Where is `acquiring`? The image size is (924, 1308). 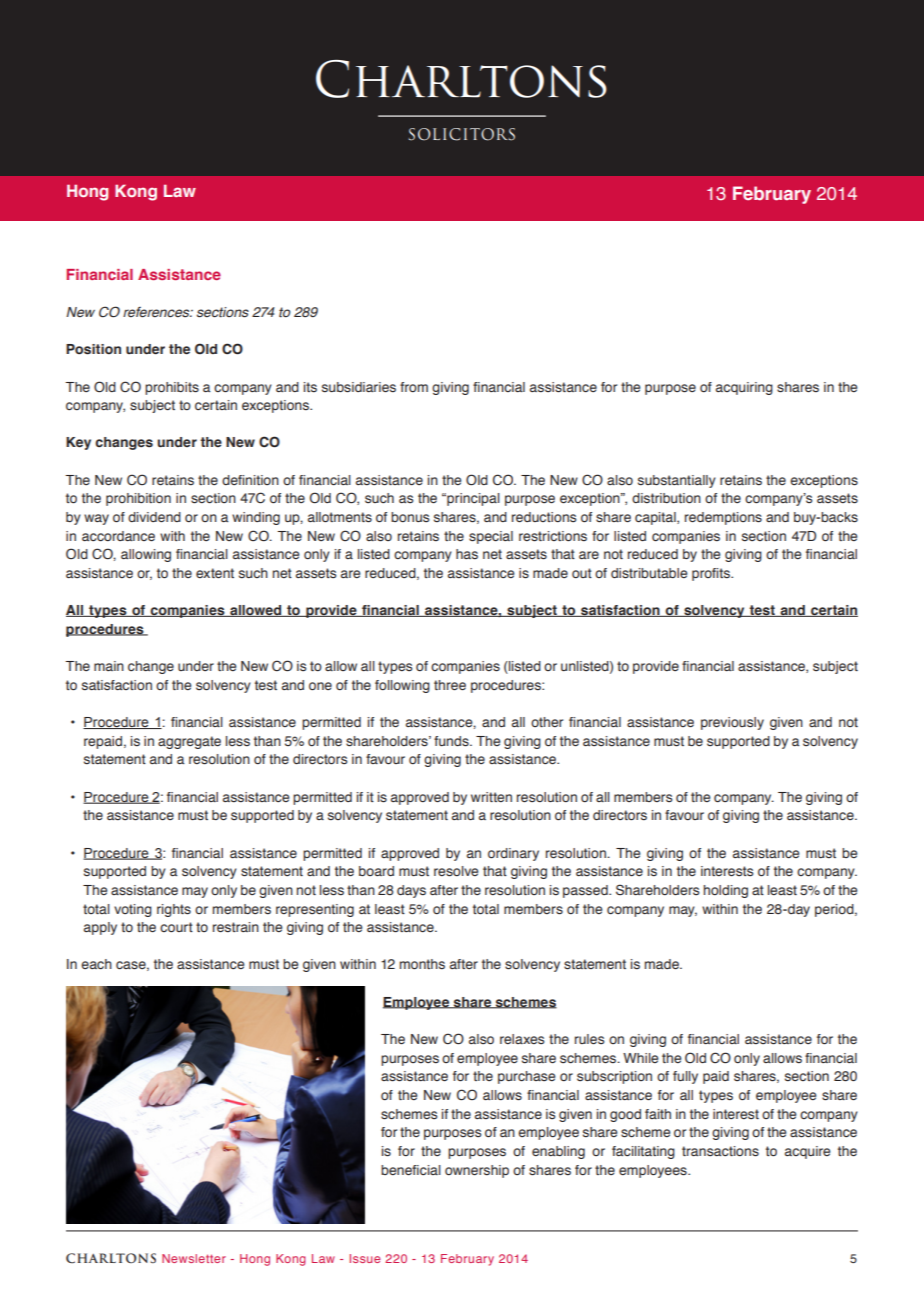 acquiring is located at coordinates (744, 388).
